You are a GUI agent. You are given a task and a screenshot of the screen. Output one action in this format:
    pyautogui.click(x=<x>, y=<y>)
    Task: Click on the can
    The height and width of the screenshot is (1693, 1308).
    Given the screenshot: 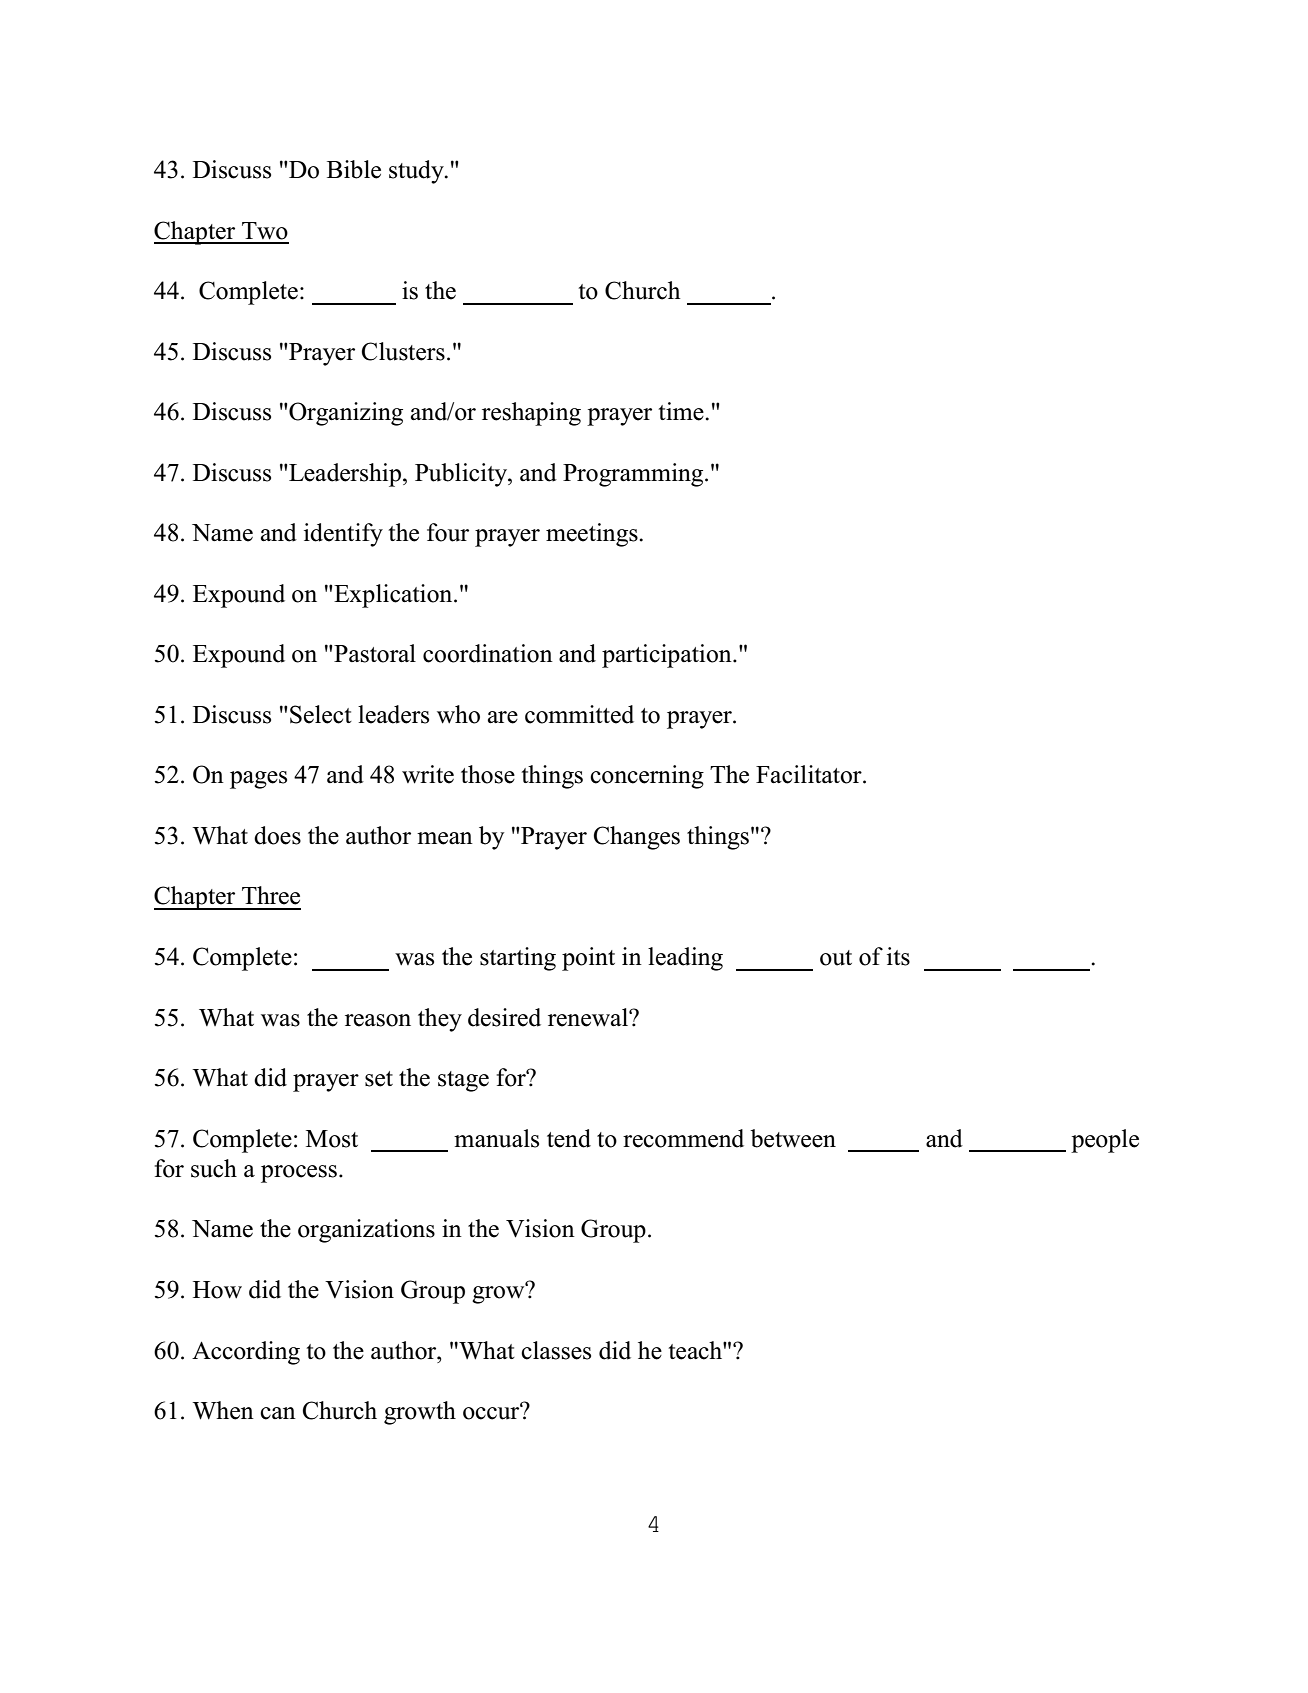 What is the action you would take?
    pyautogui.click(x=278, y=1413)
